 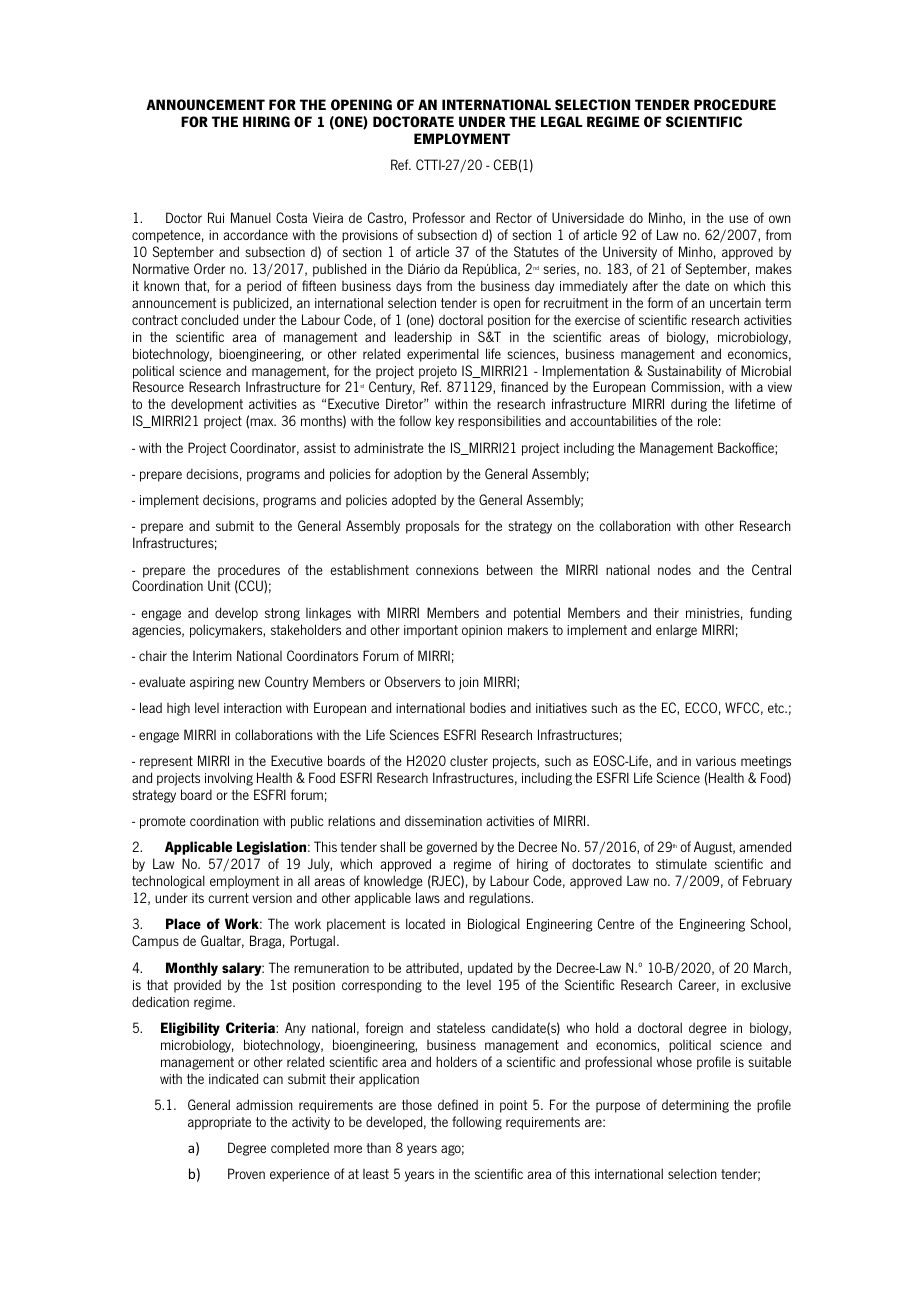 What do you see at coordinates (219, 585) in the screenshot?
I see `Unit` at bounding box center [219, 585].
